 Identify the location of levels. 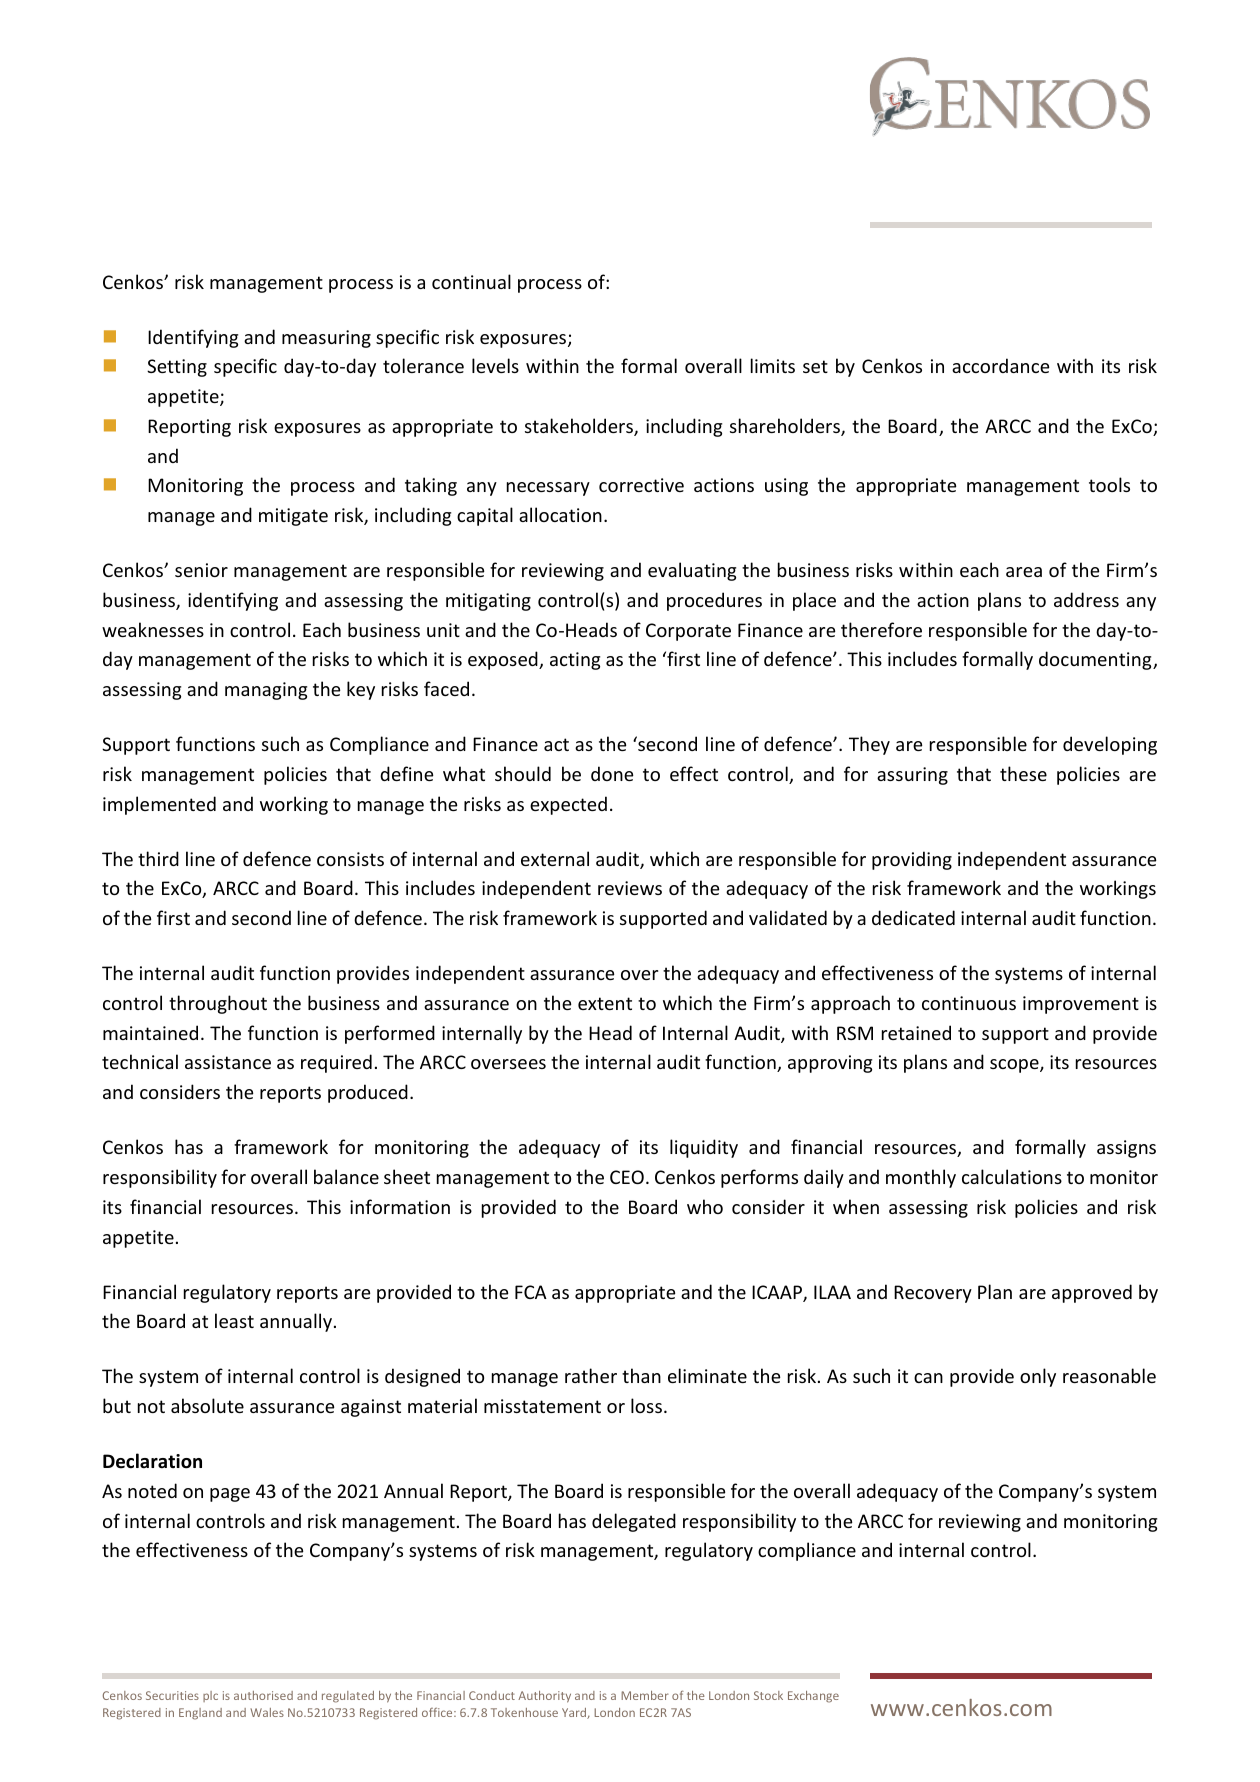
(495, 365).
